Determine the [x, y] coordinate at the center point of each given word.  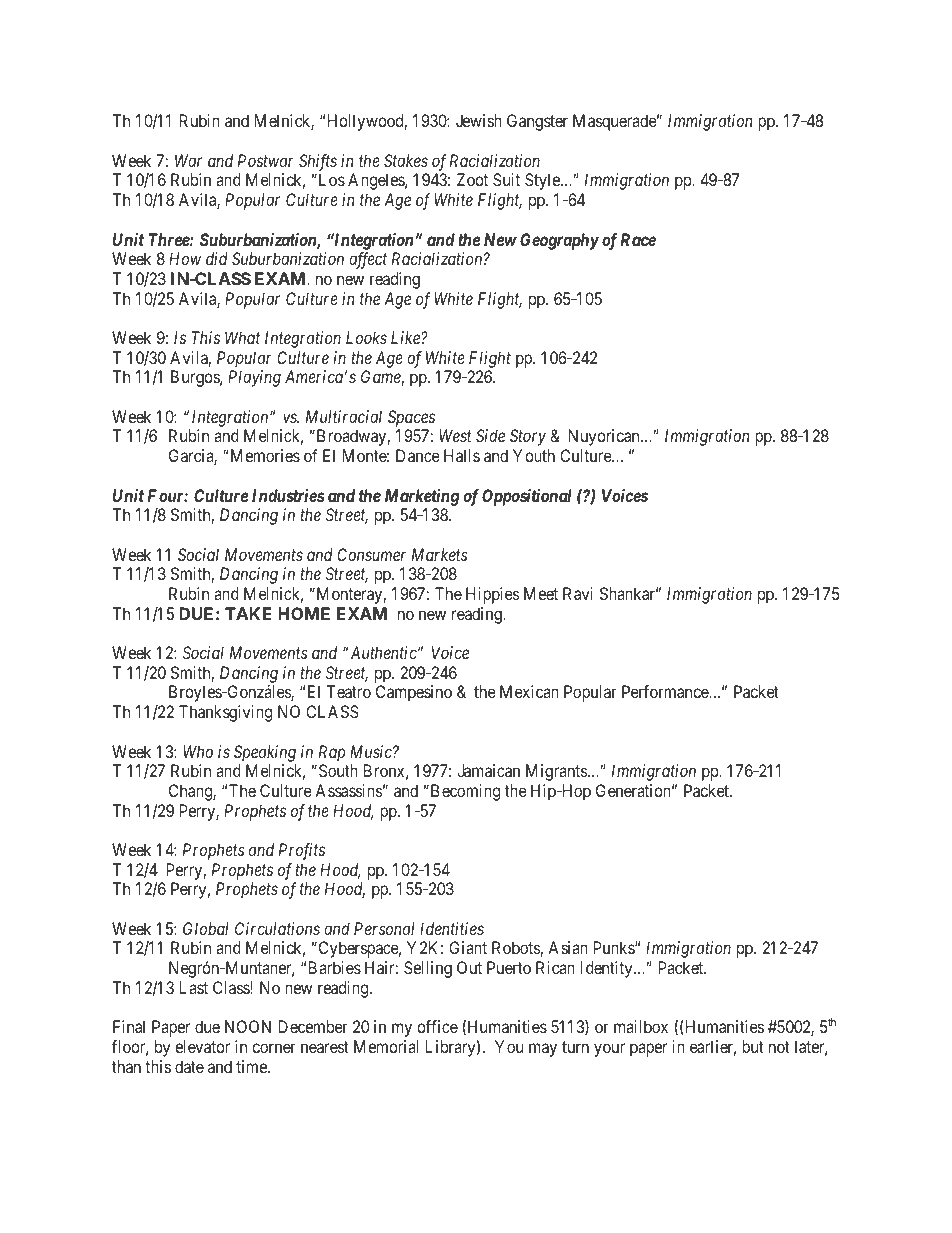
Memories [264, 455]
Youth [534, 455]
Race [638, 239]
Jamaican [488, 770]
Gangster [537, 122]
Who [198, 751]
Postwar [266, 160]
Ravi [578, 593]
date [189, 1066]
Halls [462, 455]
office [437, 1026]
